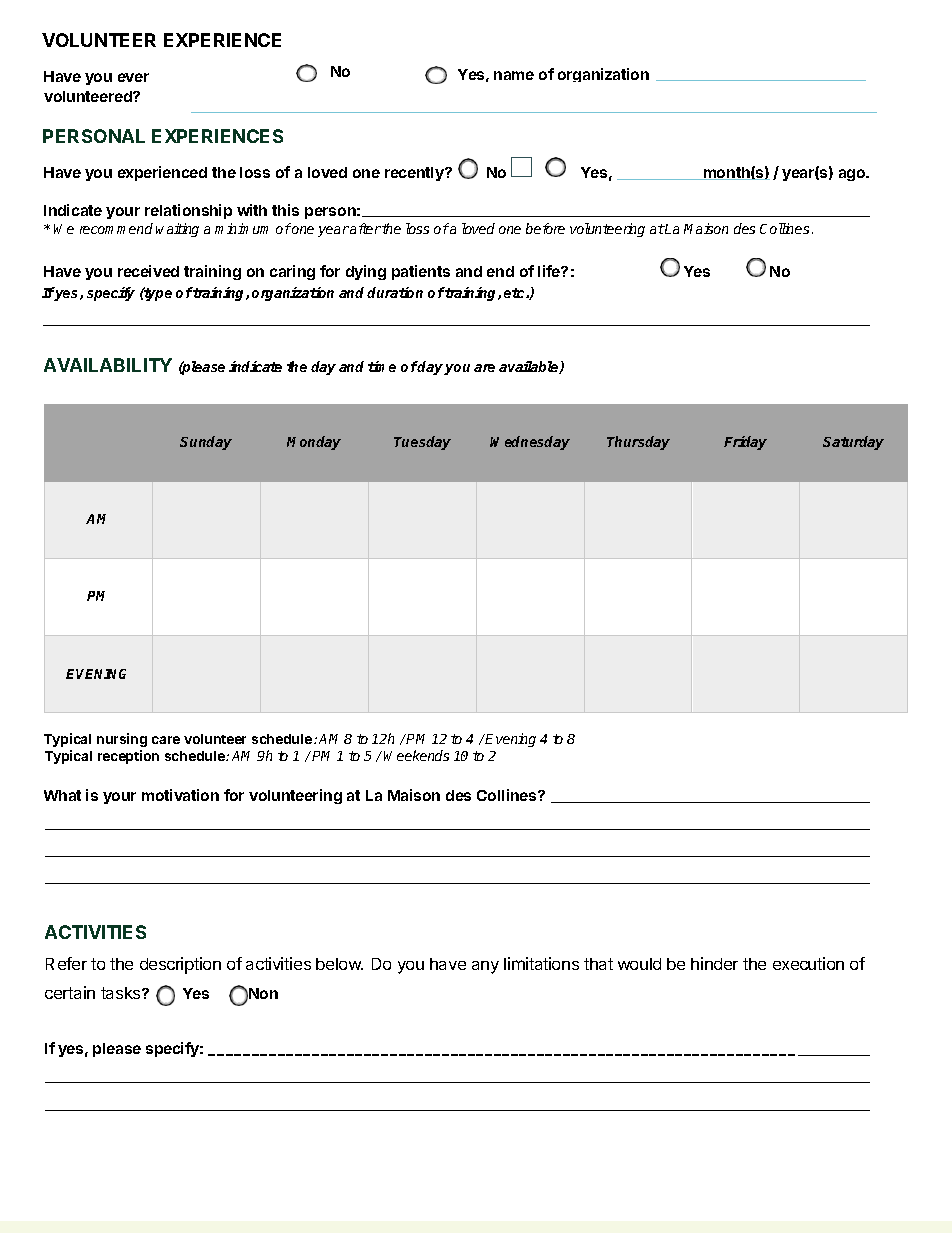 This document has width=952, height=1233. Describe the element at coordinates (514, 75) in the document. I see `name` at that location.
